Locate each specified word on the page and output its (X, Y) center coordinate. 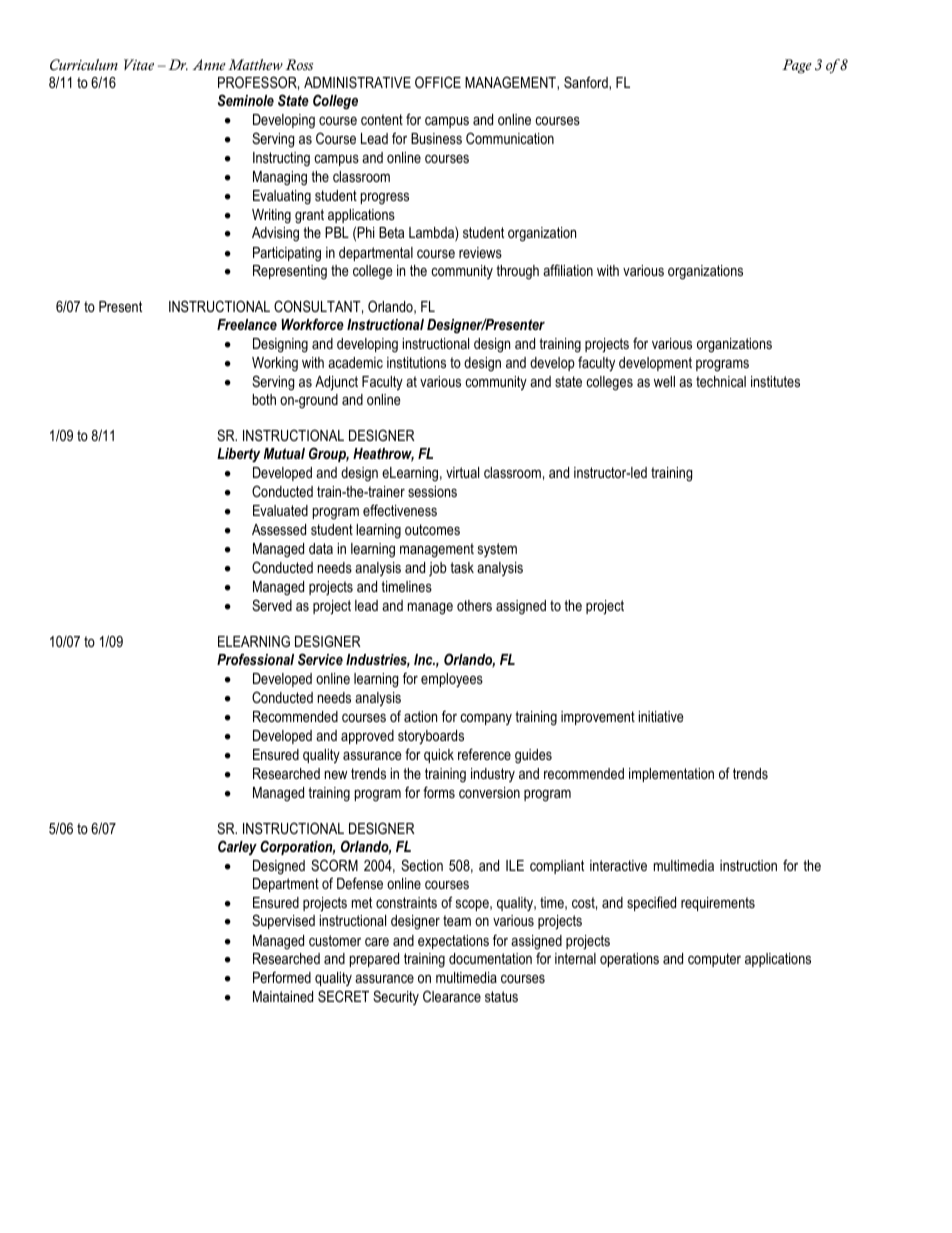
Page (797, 66)
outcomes (432, 529)
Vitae (139, 64)
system (497, 550)
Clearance (452, 996)
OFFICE (438, 82)
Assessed (279, 529)
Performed (282, 977)
